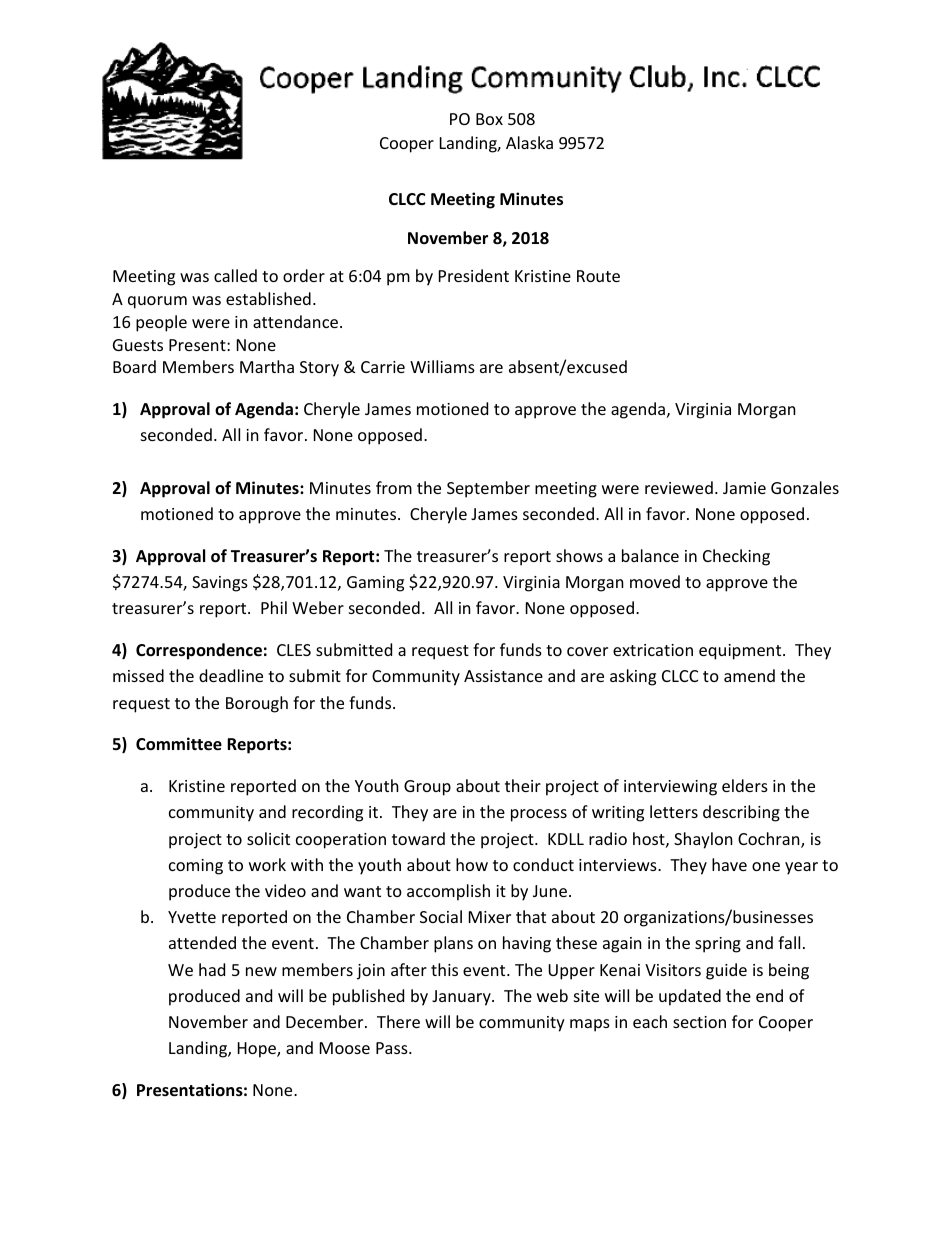 The height and width of the document is (1233, 952). What do you see at coordinates (235, 275) in the document?
I see `called` at bounding box center [235, 275].
